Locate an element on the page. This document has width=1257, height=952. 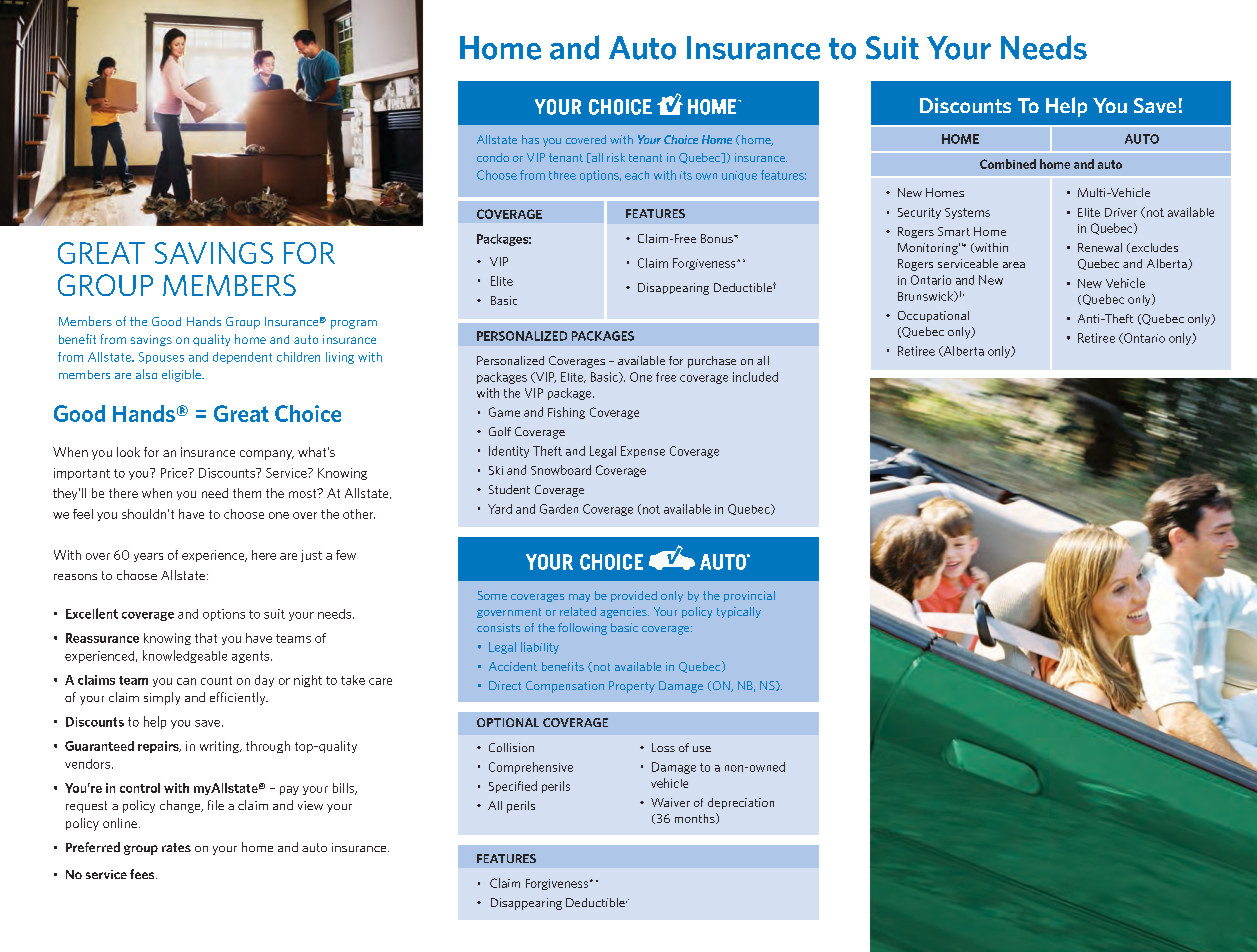
them is located at coordinates (247, 493).
